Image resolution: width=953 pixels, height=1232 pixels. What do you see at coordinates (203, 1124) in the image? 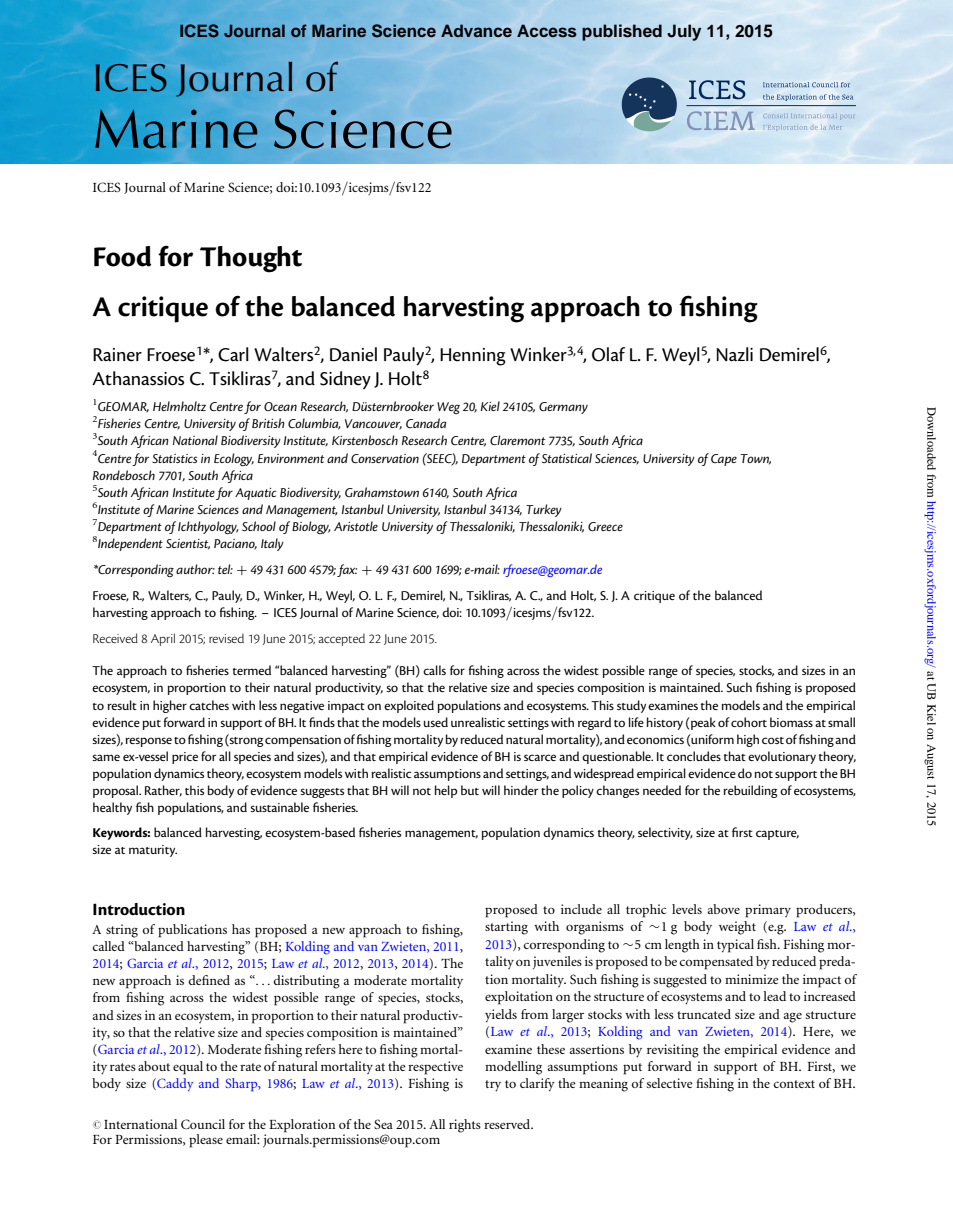
I see `Council` at bounding box center [203, 1124].
